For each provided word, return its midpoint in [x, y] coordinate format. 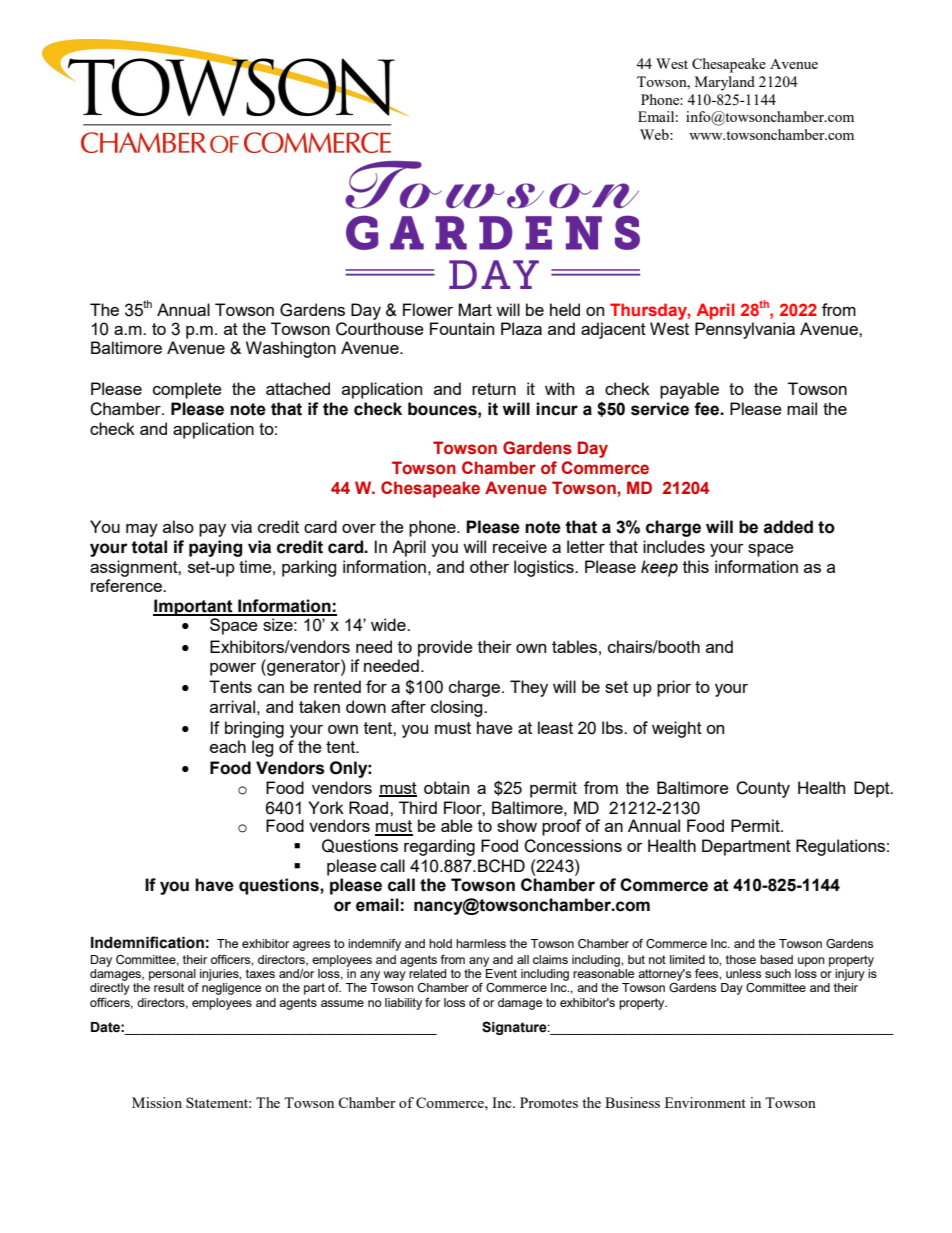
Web [655, 134]
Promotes [549, 1102]
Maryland [725, 83]
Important [194, 607]
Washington [291, 349]
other [489, 566]
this [696, 566]
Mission [157, 1102]
